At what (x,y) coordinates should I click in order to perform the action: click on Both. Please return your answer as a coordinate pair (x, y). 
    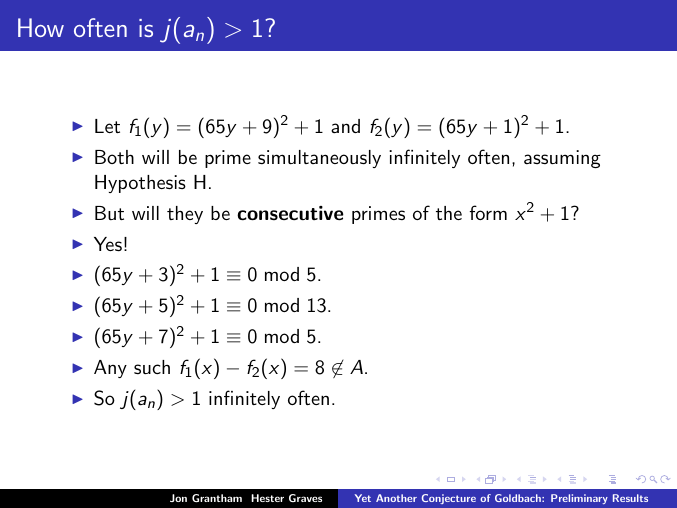
    Looking at the image, I should click on (114, 157).
